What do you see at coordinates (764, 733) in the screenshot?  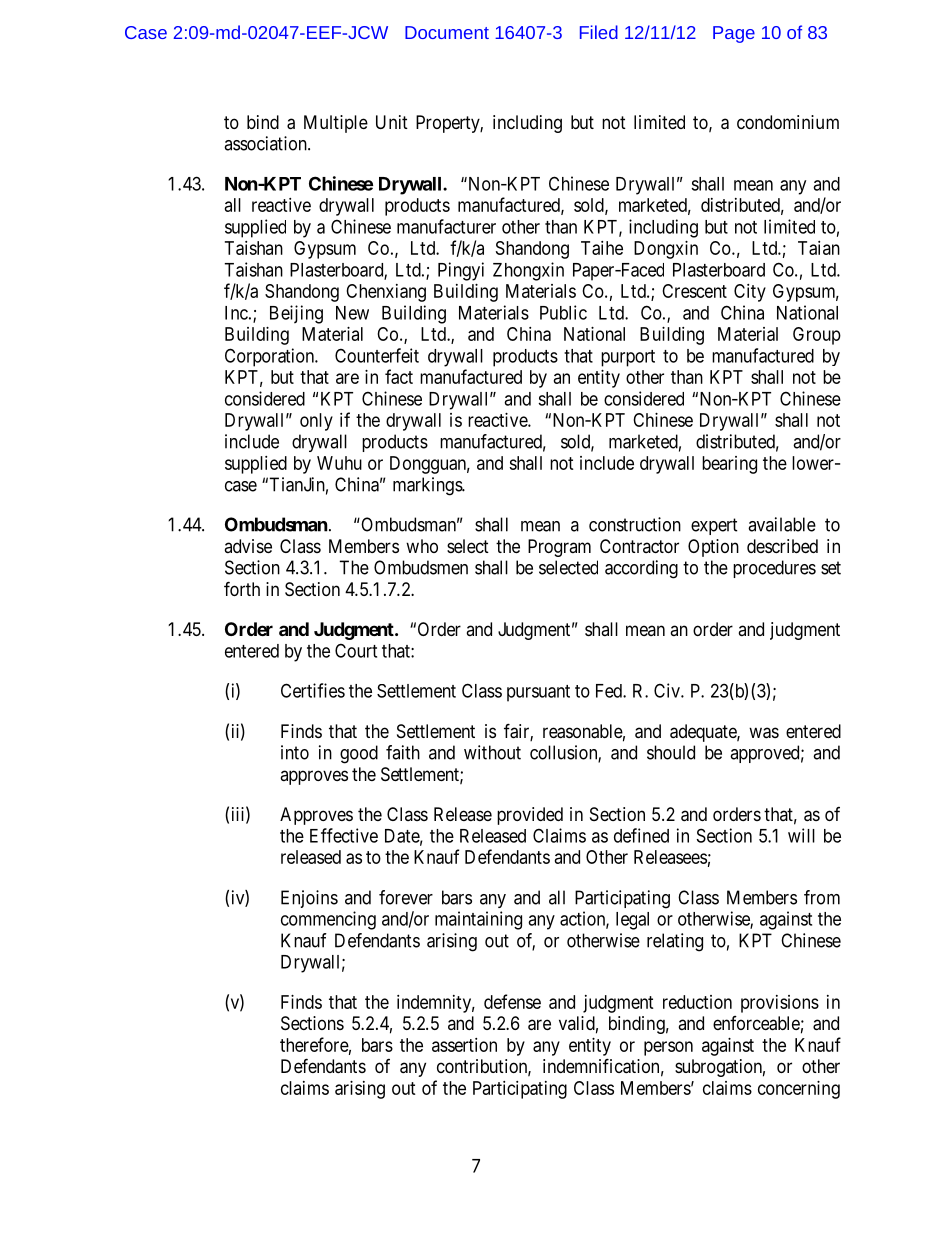 I see `was` at bounding box center [764, 733].
